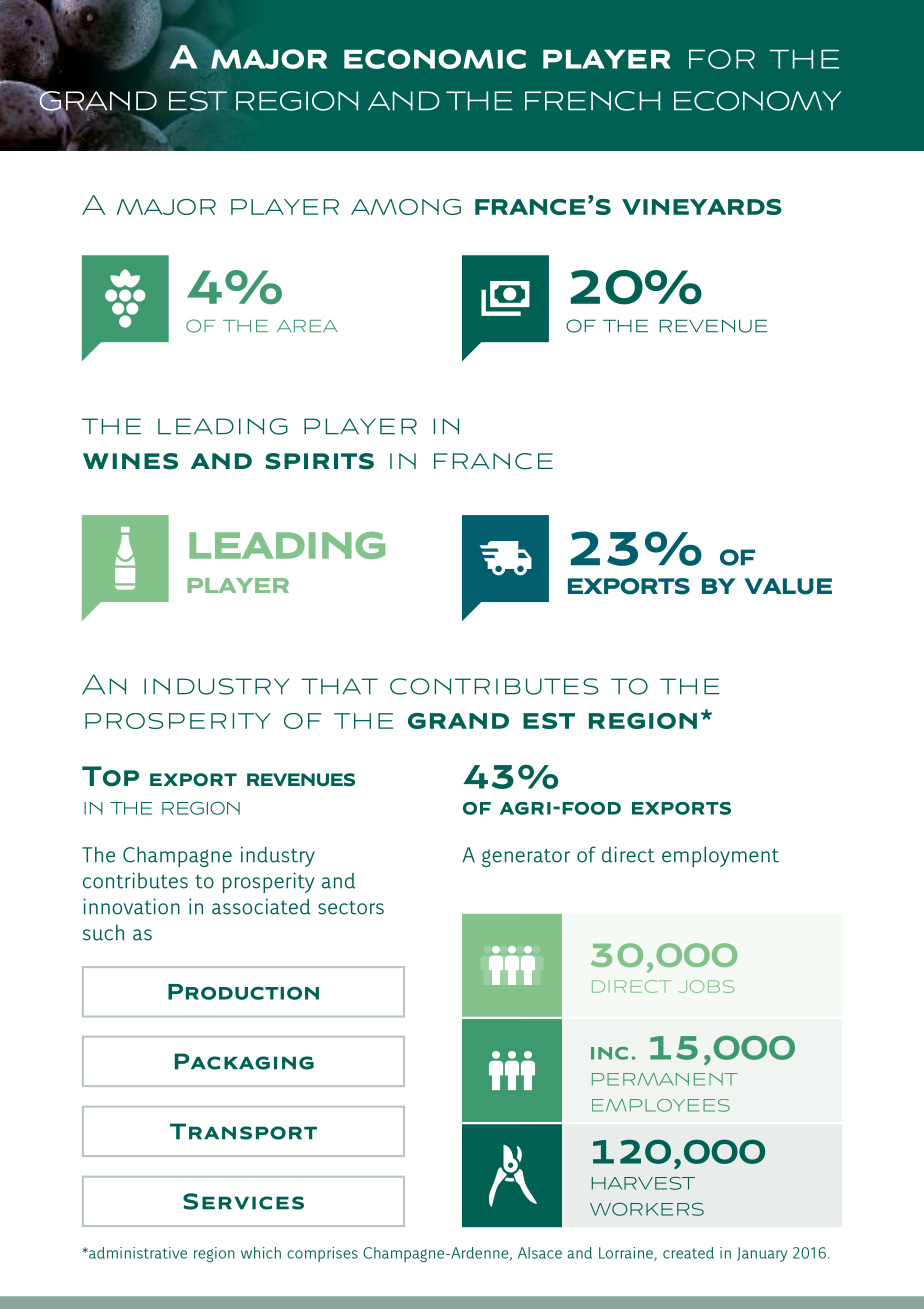 Image resolution: width=924 pixels, height=1309 pixels. Describe the element at coordinates (243, 1201) in the screenshot. I see `Services` at that location.
